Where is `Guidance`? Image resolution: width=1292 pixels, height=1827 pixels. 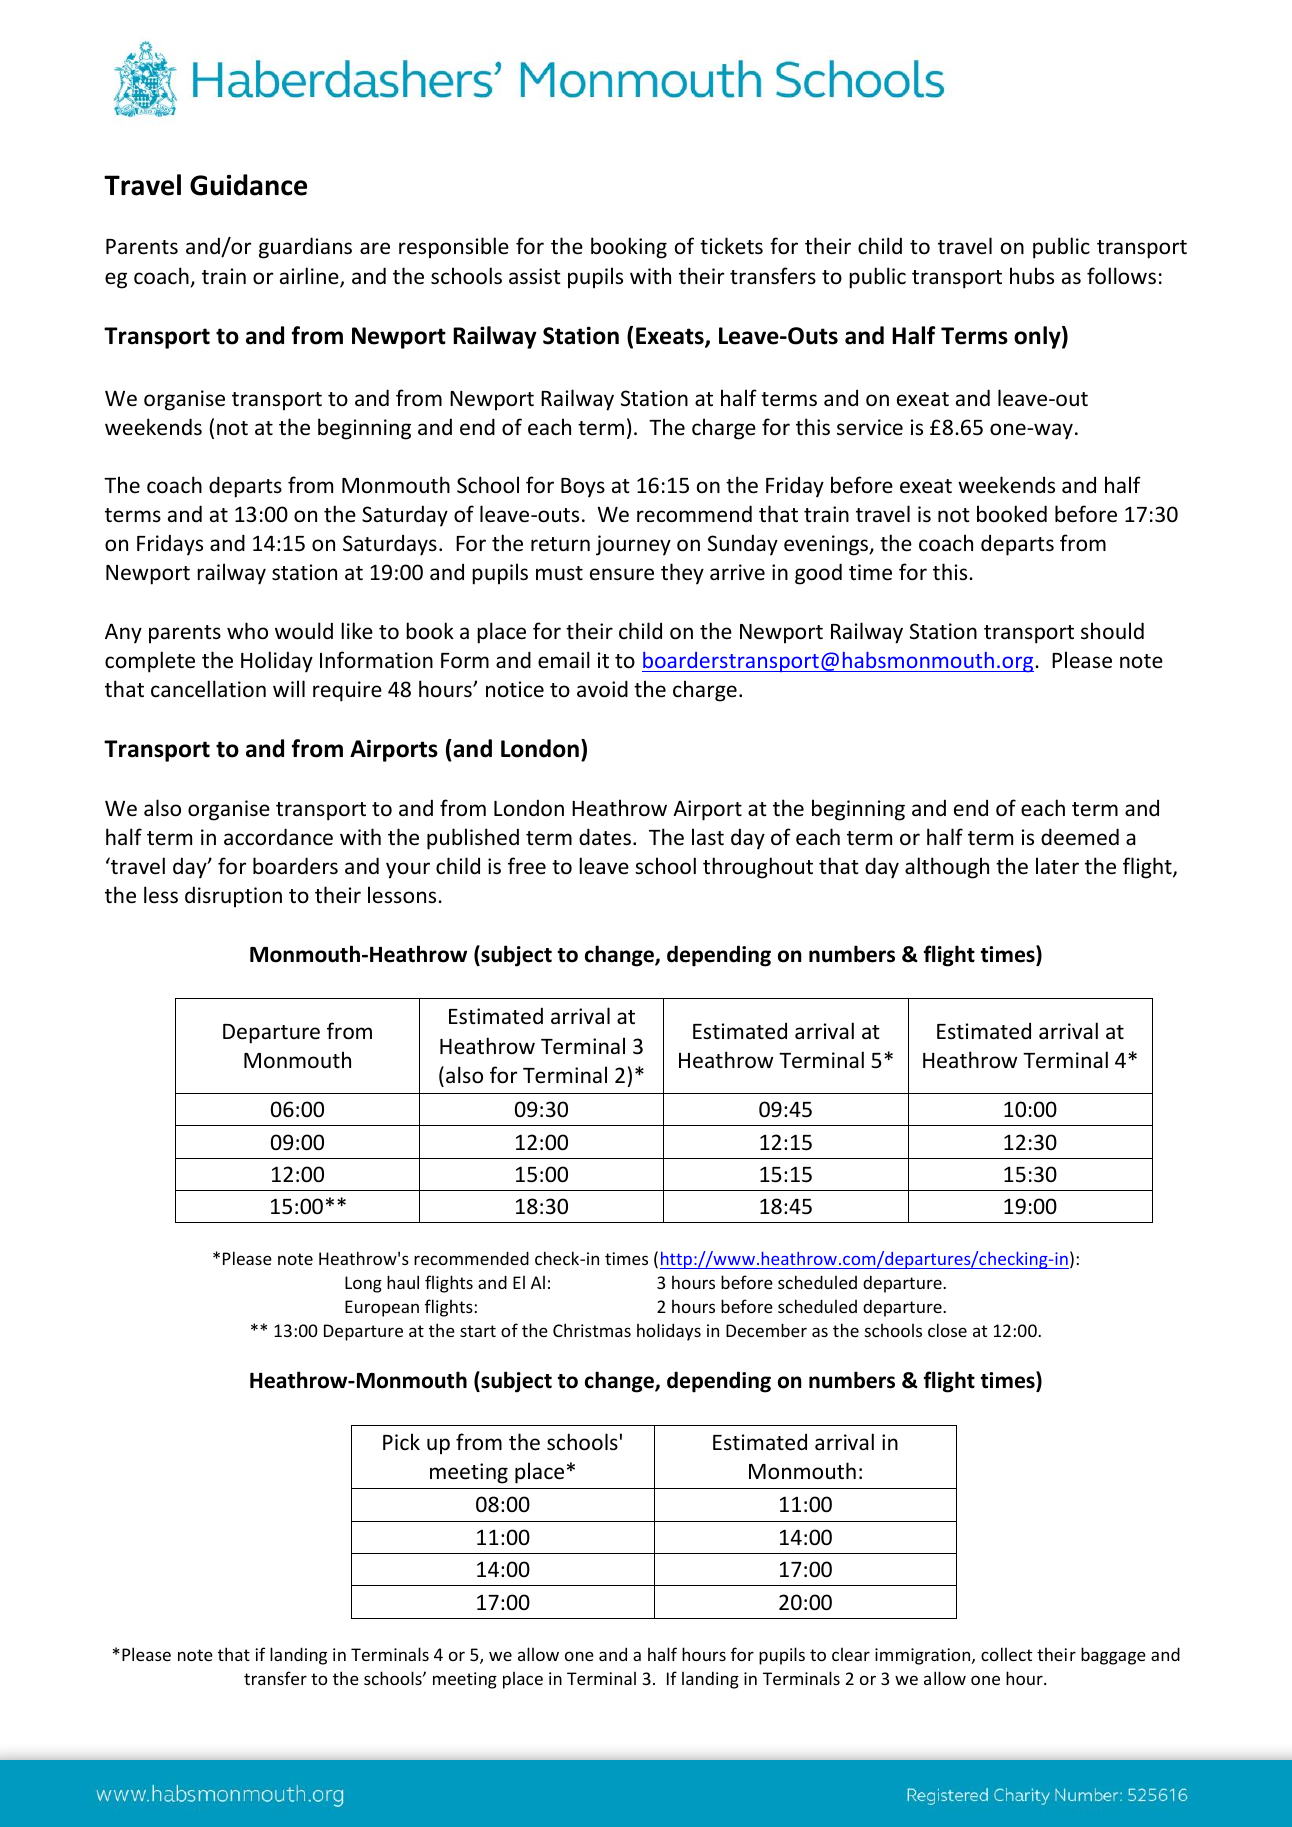
Guidance is located at coordinates (248, 185).
